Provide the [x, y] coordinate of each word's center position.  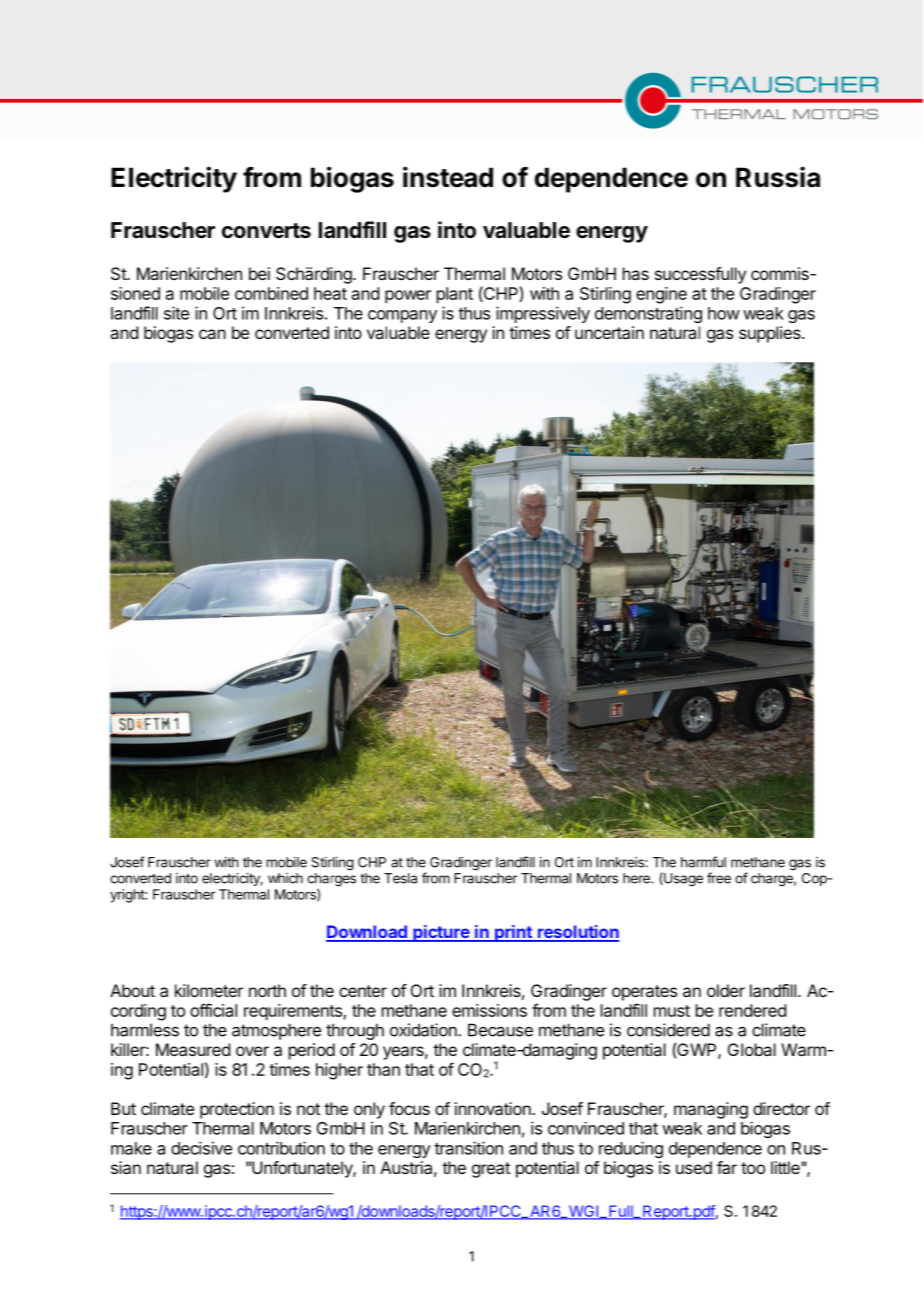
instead [448, 177]
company [402, 316]
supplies [771, 334]
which [285, 878]
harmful [703, 862]
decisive [201, 1148]
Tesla [400, 878]
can [212, 334]
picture [441, 933]
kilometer [209, 990]
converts [266, 231]
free [719, 878]
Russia [778, 177]
